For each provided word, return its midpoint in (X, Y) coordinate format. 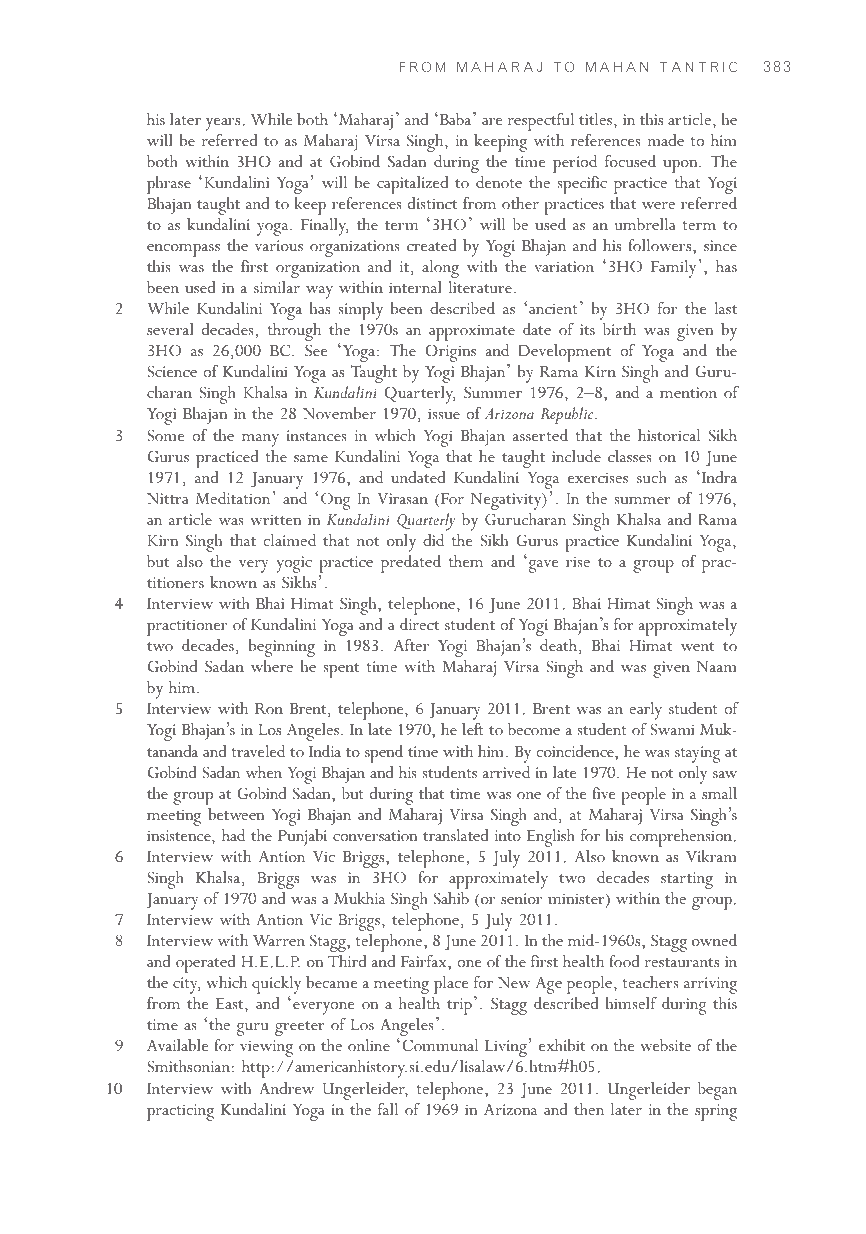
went (697, 646)
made (665, 140)
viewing (266, 1048)
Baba (455, 118)
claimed (289, 540)
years (224, 124)
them (465, 561)
